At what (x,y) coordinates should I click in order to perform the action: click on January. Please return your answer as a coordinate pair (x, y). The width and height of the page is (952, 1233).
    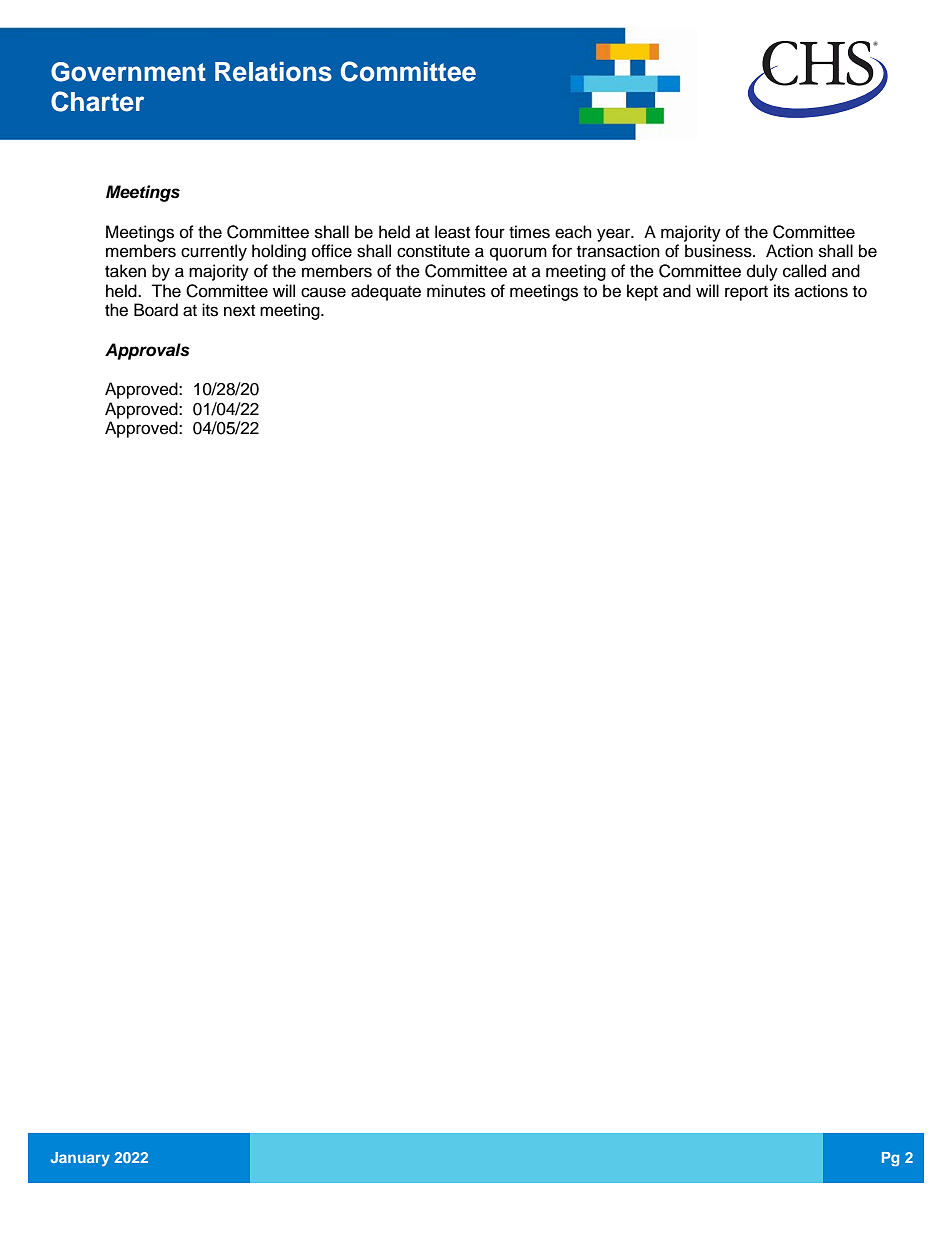
    Looking at the image, I should click on (80, 1159).
